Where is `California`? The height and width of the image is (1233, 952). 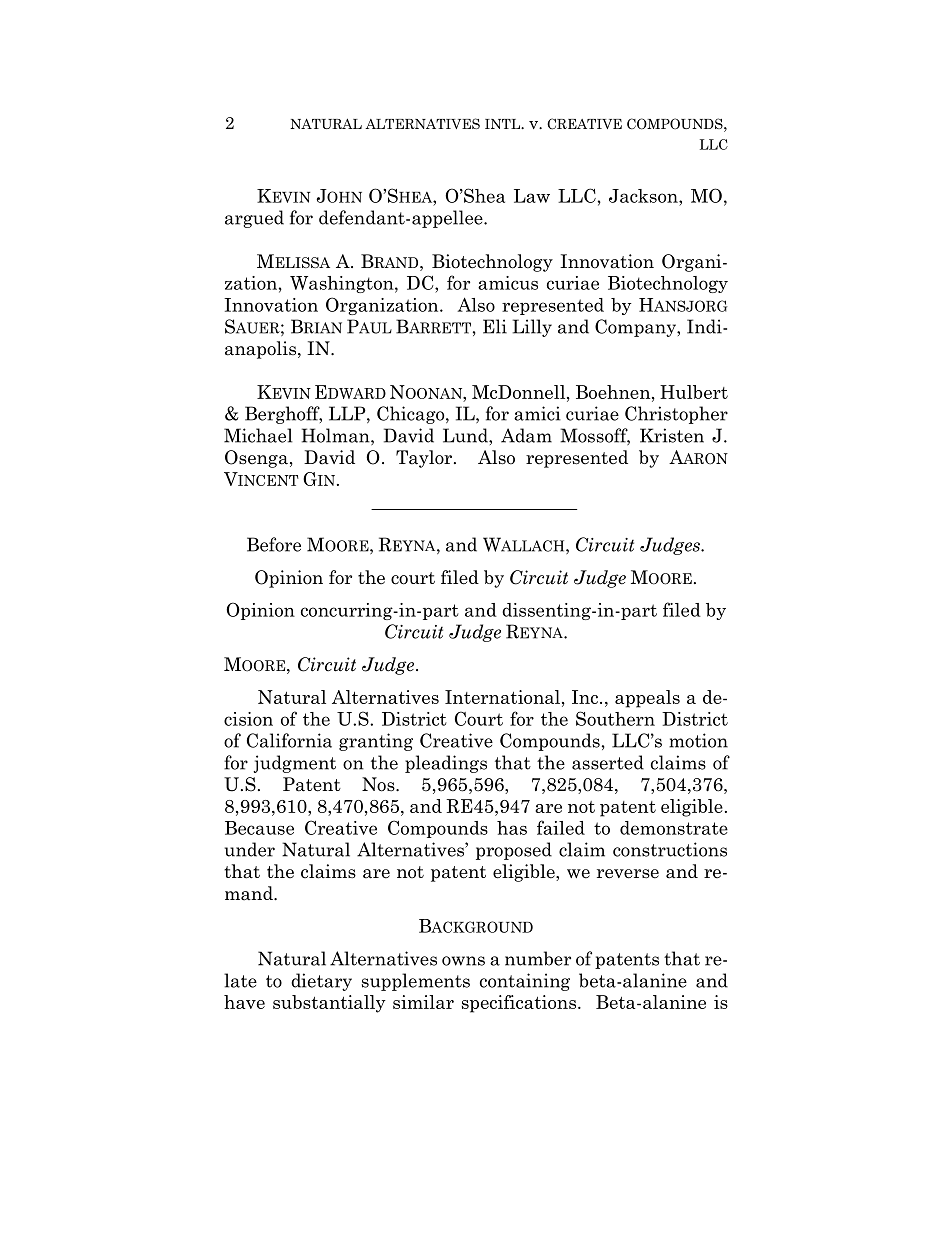 California is located at coordinates (289, 740).
